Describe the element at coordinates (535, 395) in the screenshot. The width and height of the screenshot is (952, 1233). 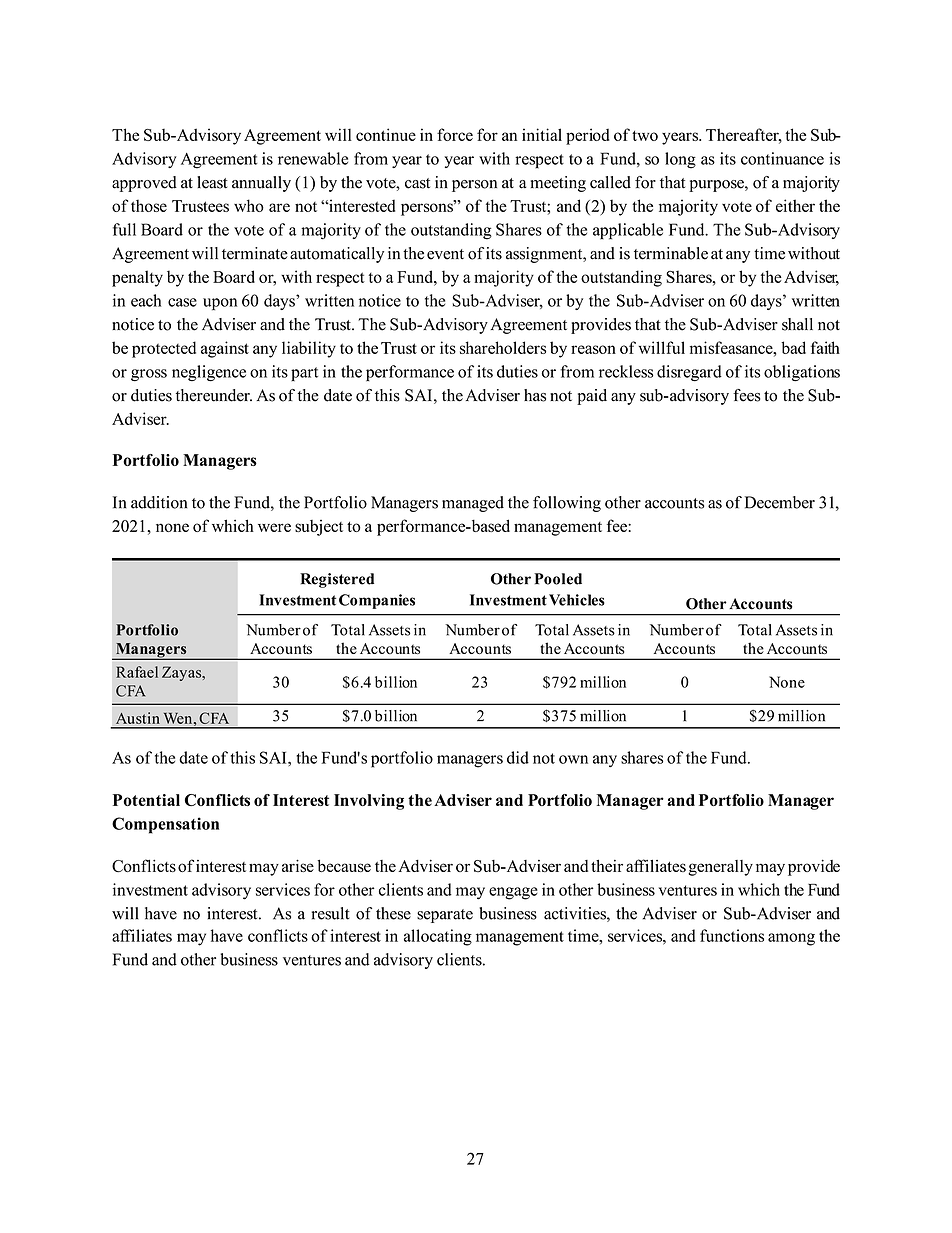
I see `has` at that location.
